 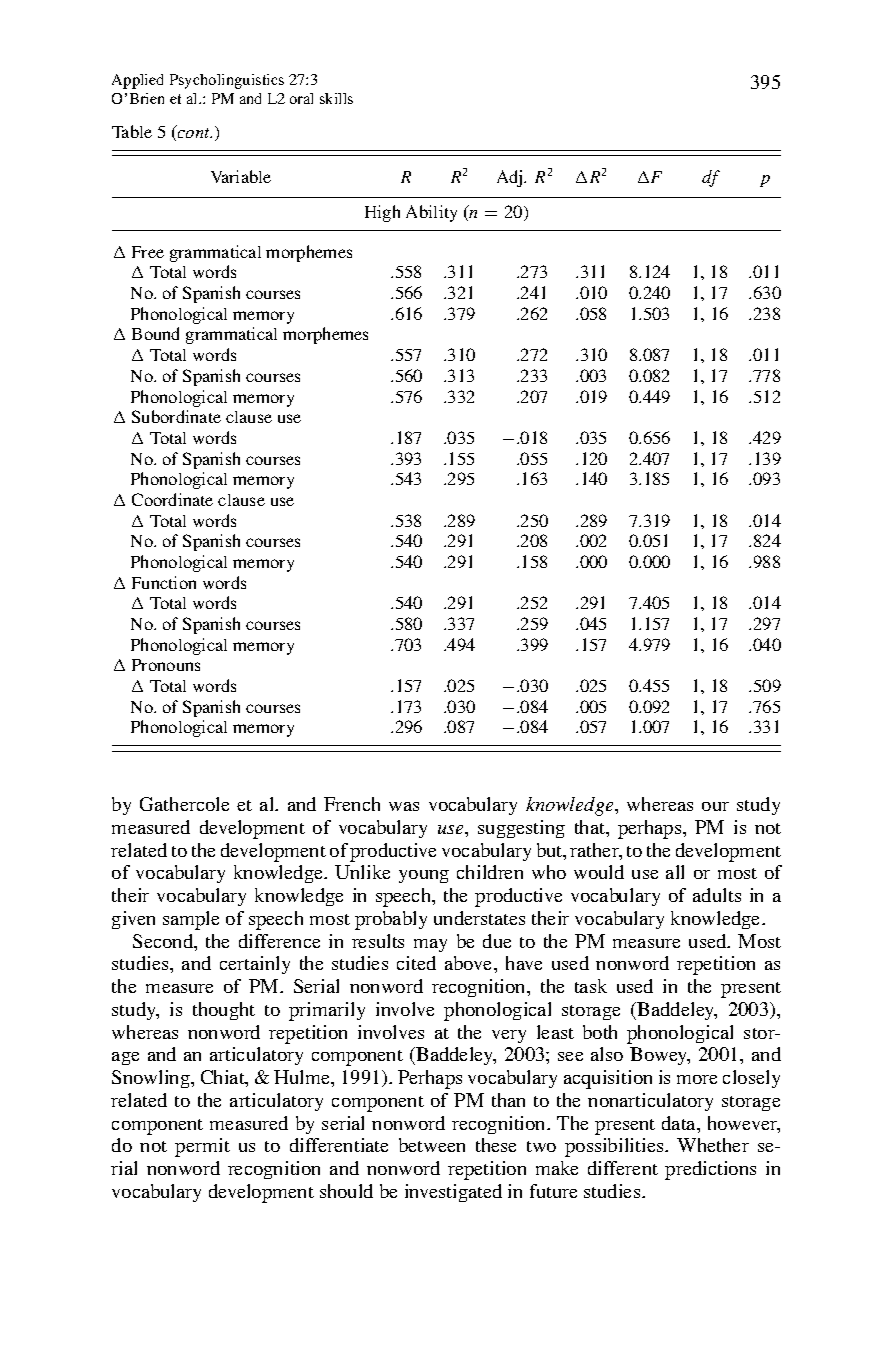 I want to click on cont, so click(x=193, y=133).
